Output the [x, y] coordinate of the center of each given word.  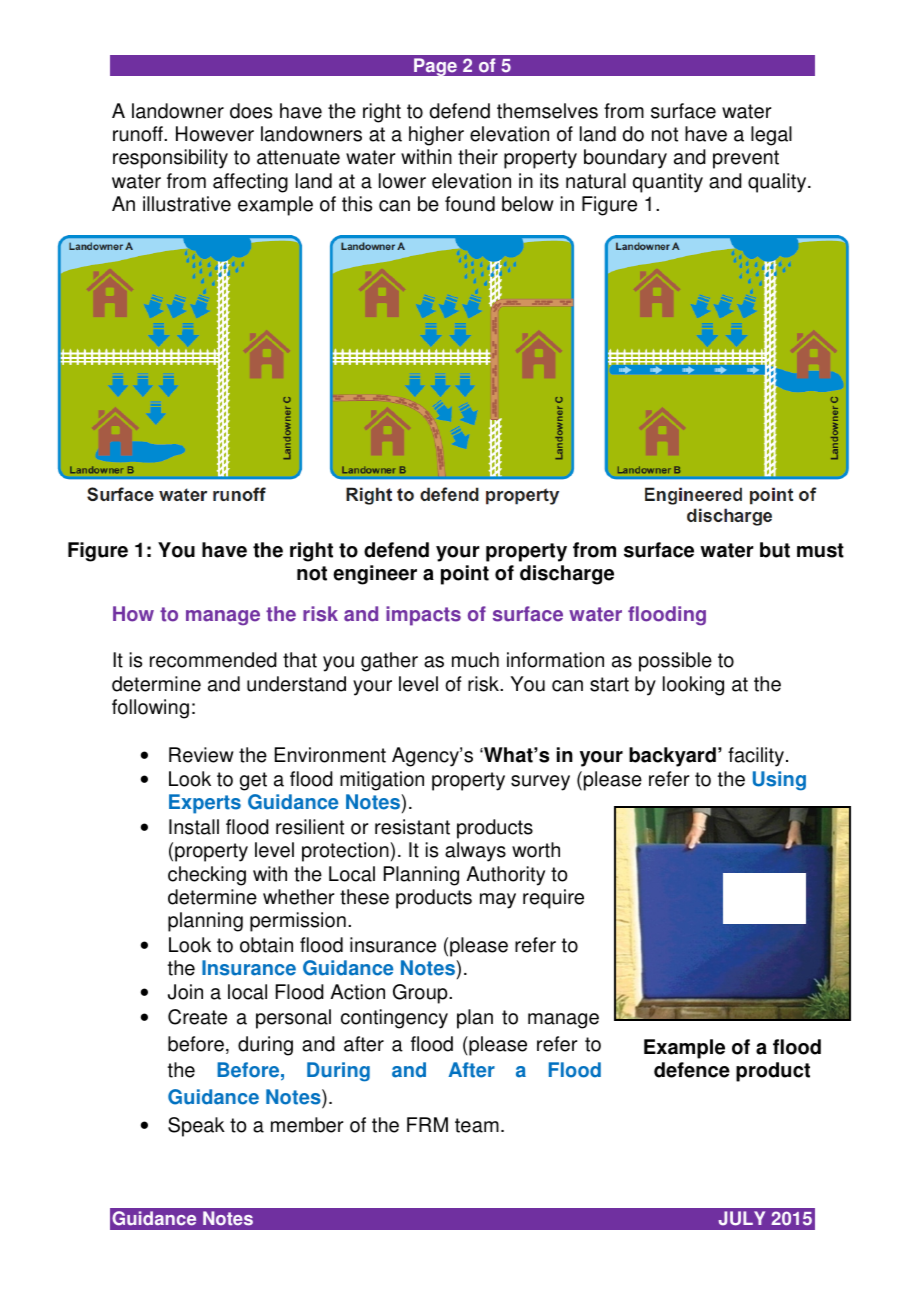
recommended [213, 660]
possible [675, 662]
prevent [746, 159]
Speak [196, 1127]
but [775, 550]
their [478, 157]
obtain [266, 945]
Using [779, 781]
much [475, 660]
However [215, 134]
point [465, 575]
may [498, 901]
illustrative [187, 204]
